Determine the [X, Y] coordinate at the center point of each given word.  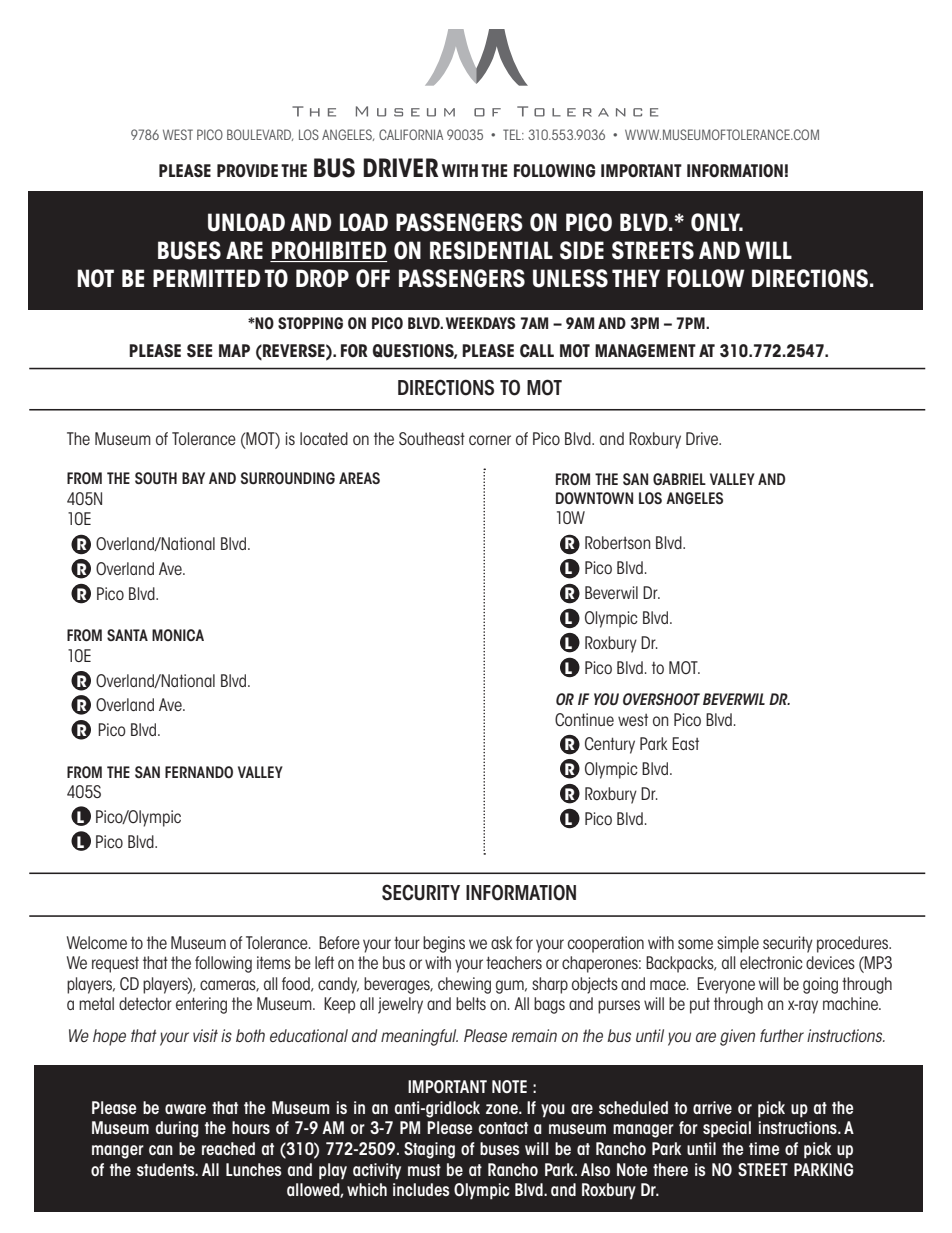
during [177, 1129]
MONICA [178, 635]
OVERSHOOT [661, 699]
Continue [584, 719]
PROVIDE [247, 171]
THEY [636, 278]
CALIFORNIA [411, 134]
